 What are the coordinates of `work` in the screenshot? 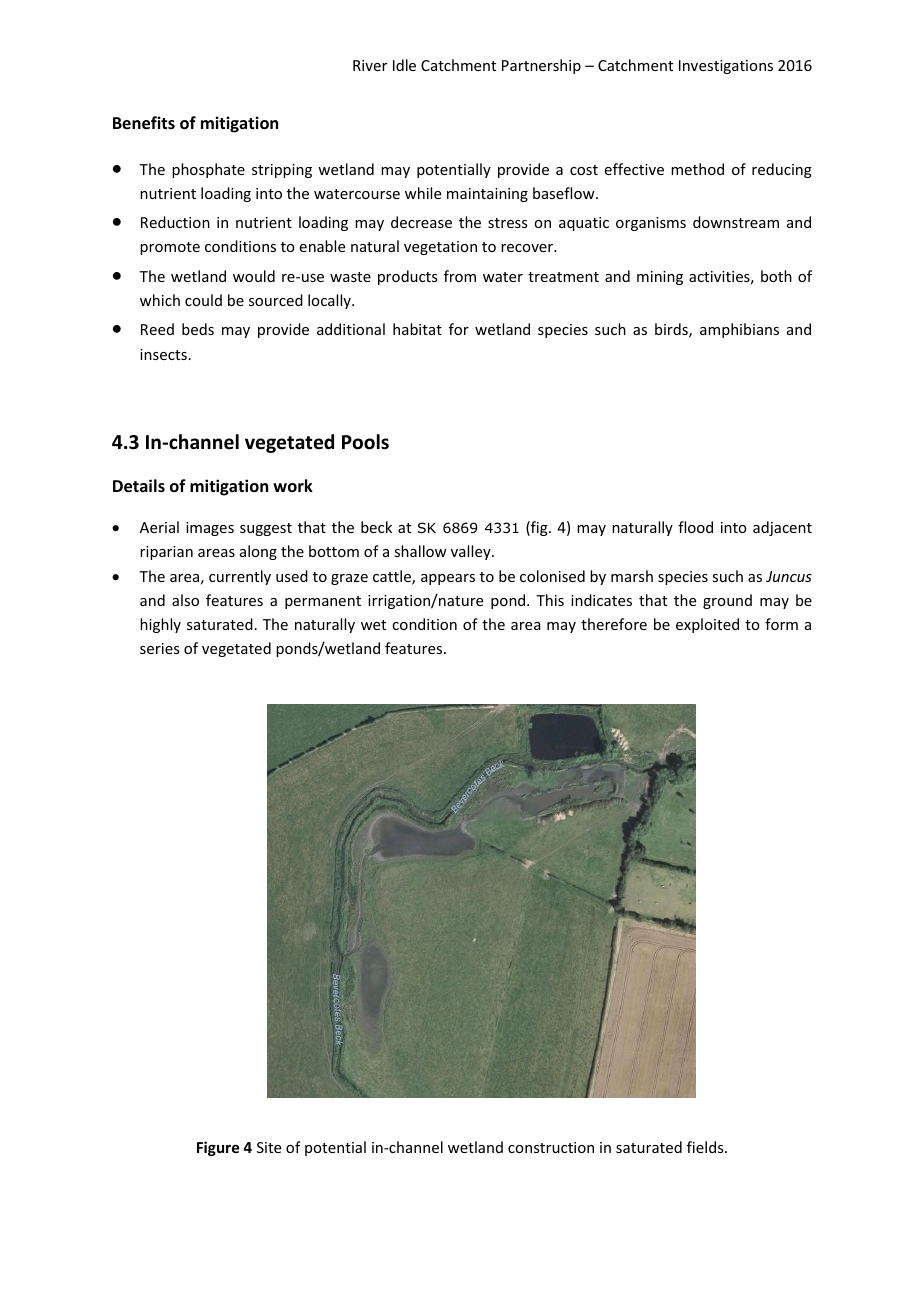 It's located at (293, 485).
